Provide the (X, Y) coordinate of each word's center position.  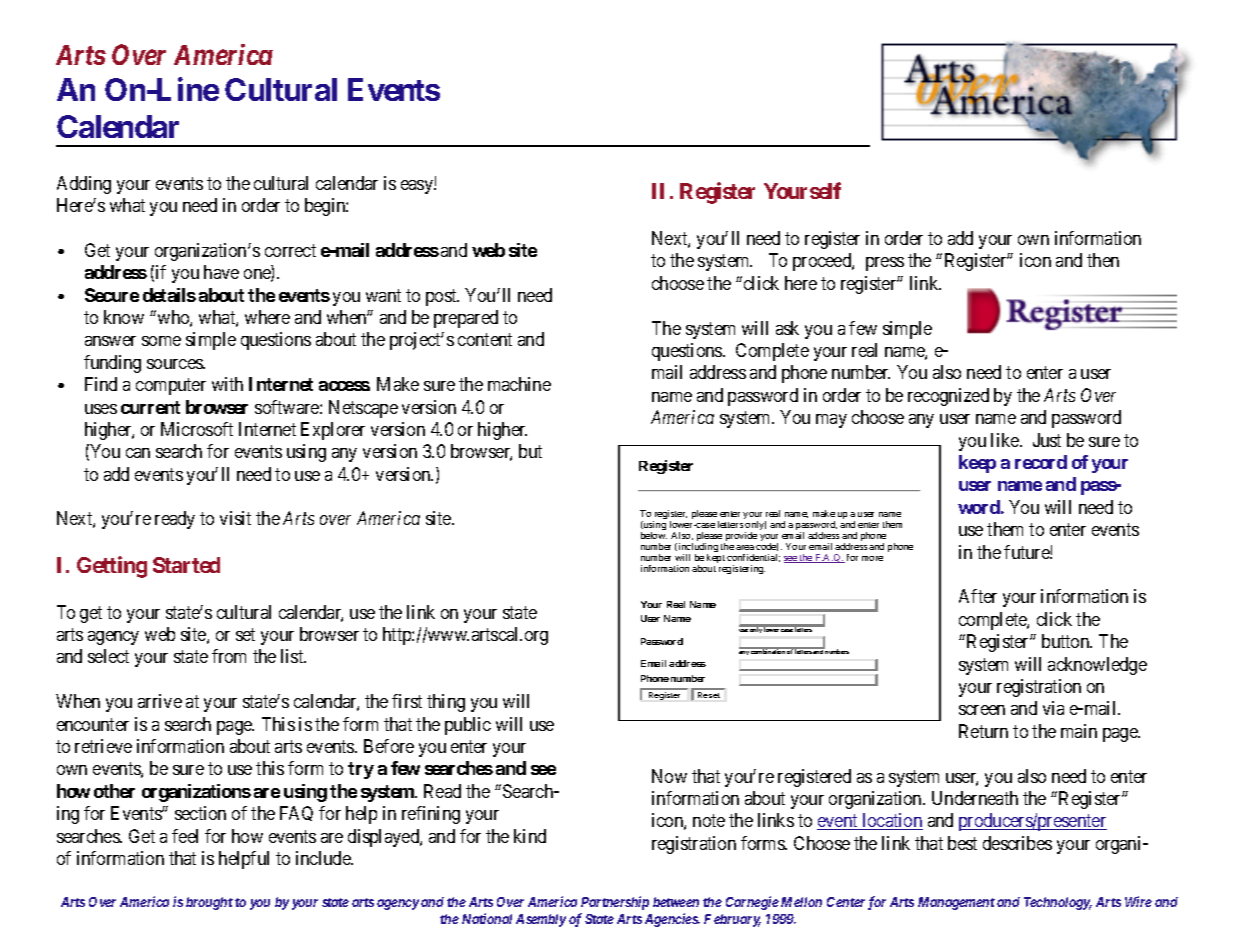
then (1103, 260)
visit (235, 518)
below (654, 535)
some (161, 341)
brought (209, 903)
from (229, 656)
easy (418, 187)
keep (977, 464)
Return (983, 731)
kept (716, 558)
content (485, 340)
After (978, 596)
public (468, 726)
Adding (84, 185)
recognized (948, 397)
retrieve (103, 746)
